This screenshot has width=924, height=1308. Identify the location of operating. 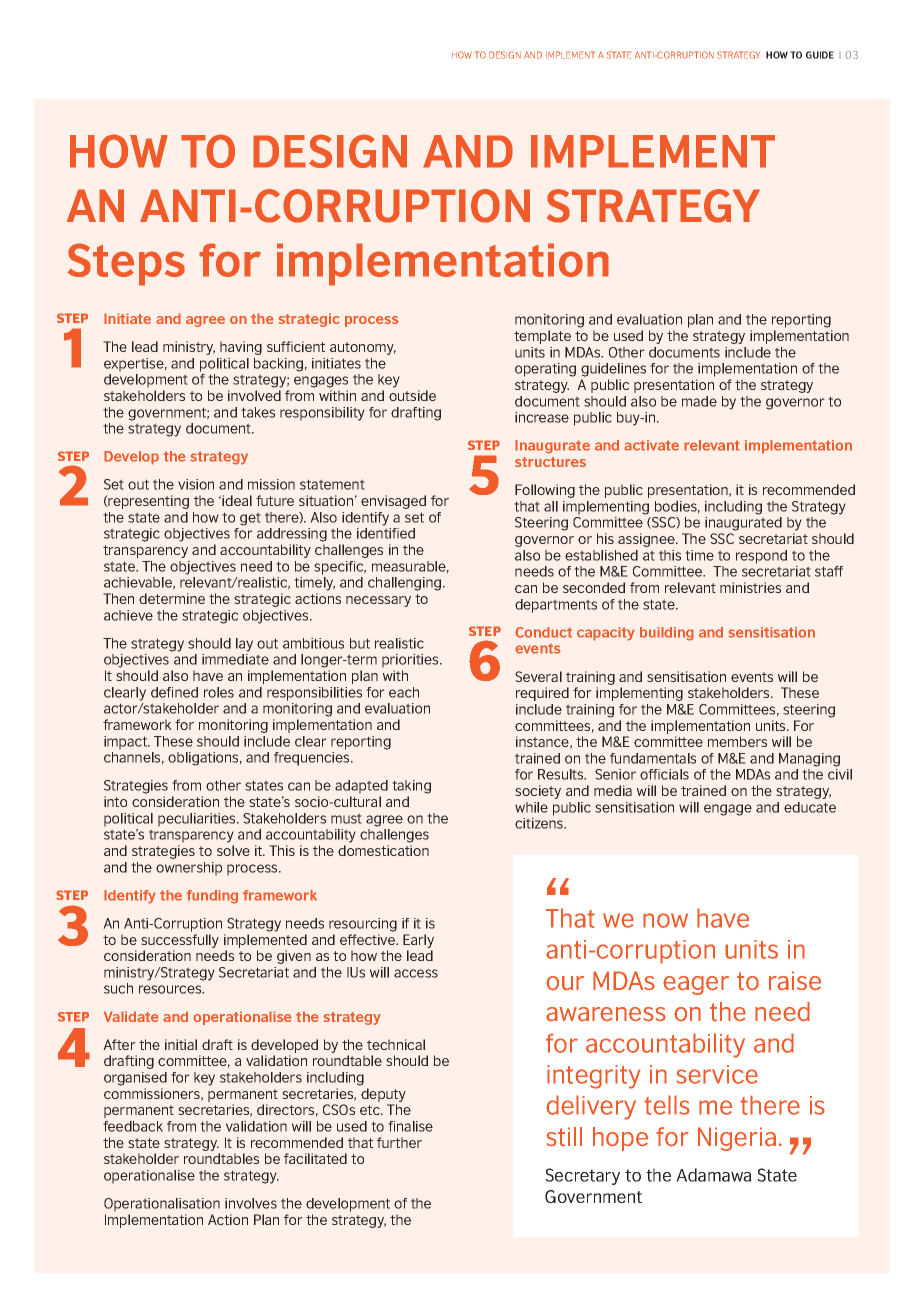
(545, 370).
